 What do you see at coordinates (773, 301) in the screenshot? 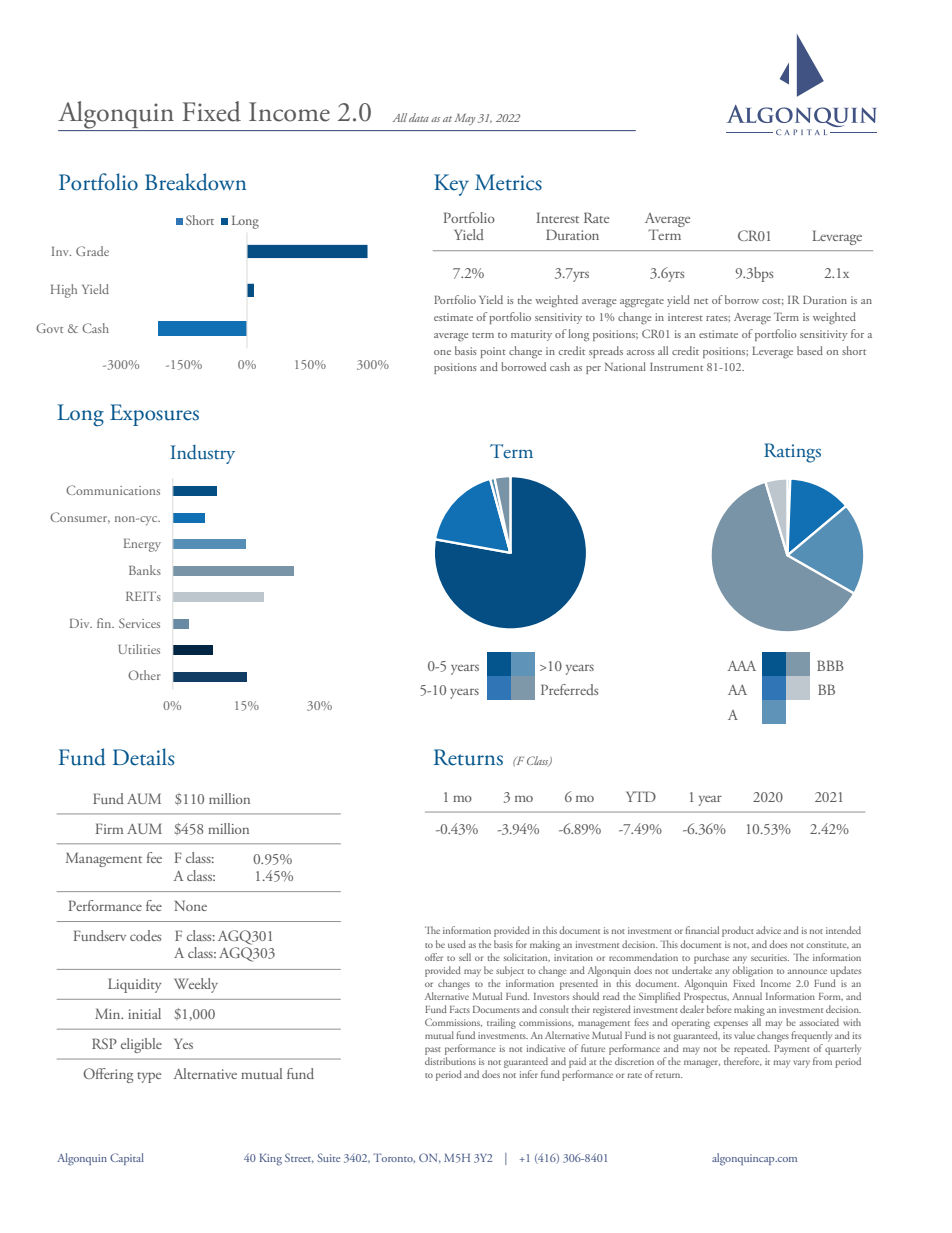
I see `cost` at bounding box center [773, 301].
